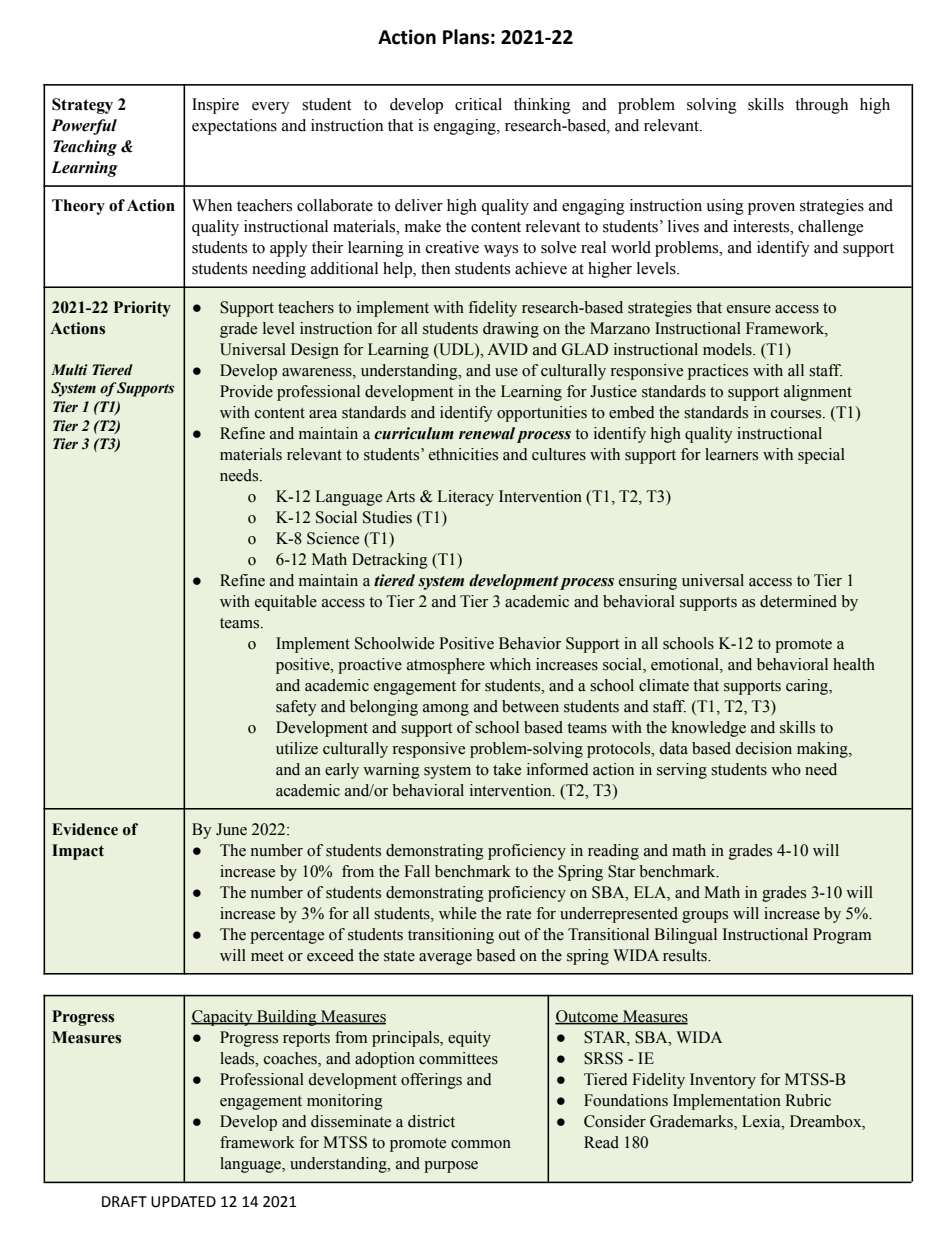 Image resolution: width=952 pixels, height=1233 pixels. What do you see at coordinates (797, 414) in the screenshot?
I see `courses` at bounding box center [797, 414].
